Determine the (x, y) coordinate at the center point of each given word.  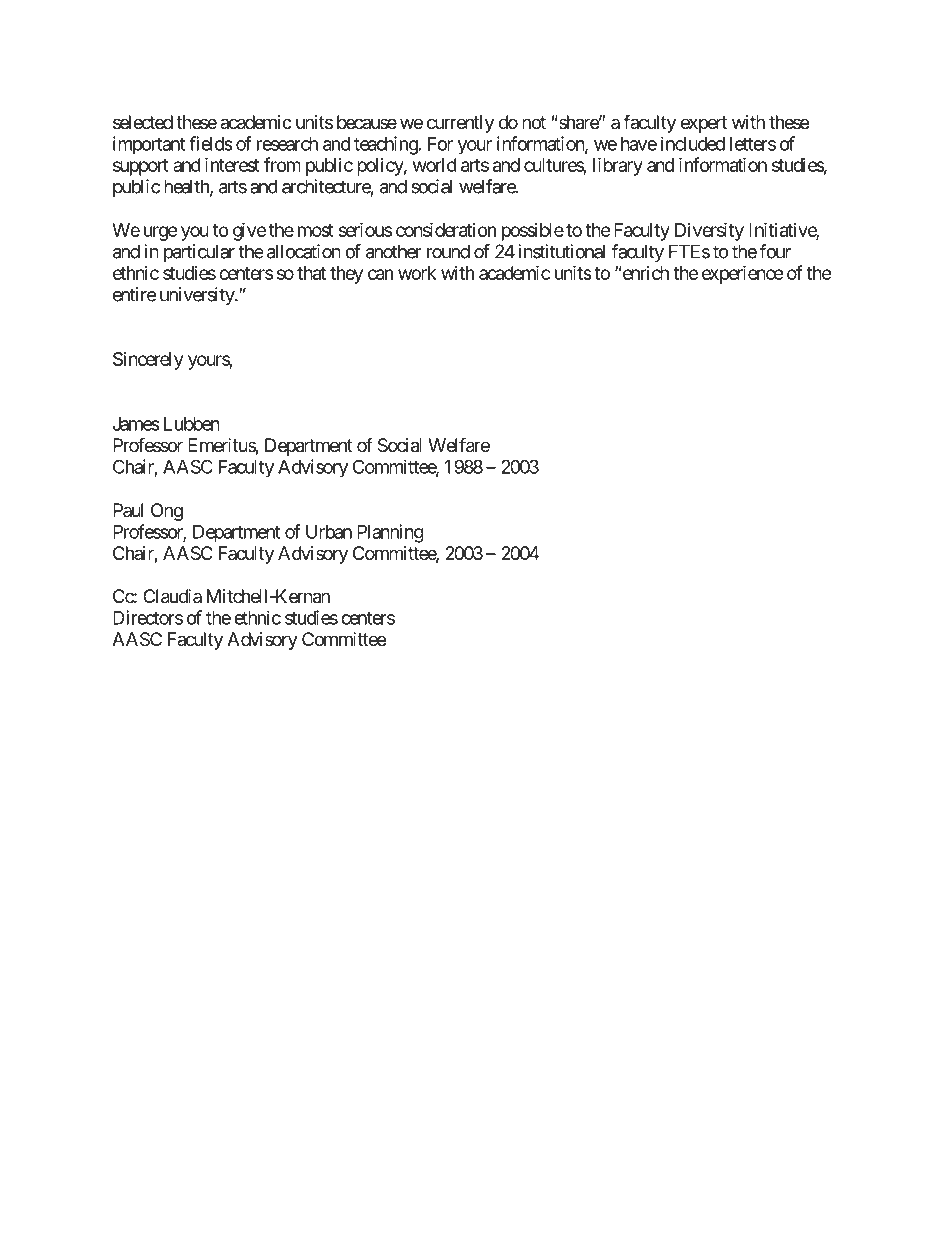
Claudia (172, 596)
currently (460, 124)
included (693, 143)
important (149, 145)
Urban (329, 532)
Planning (390, 533)
